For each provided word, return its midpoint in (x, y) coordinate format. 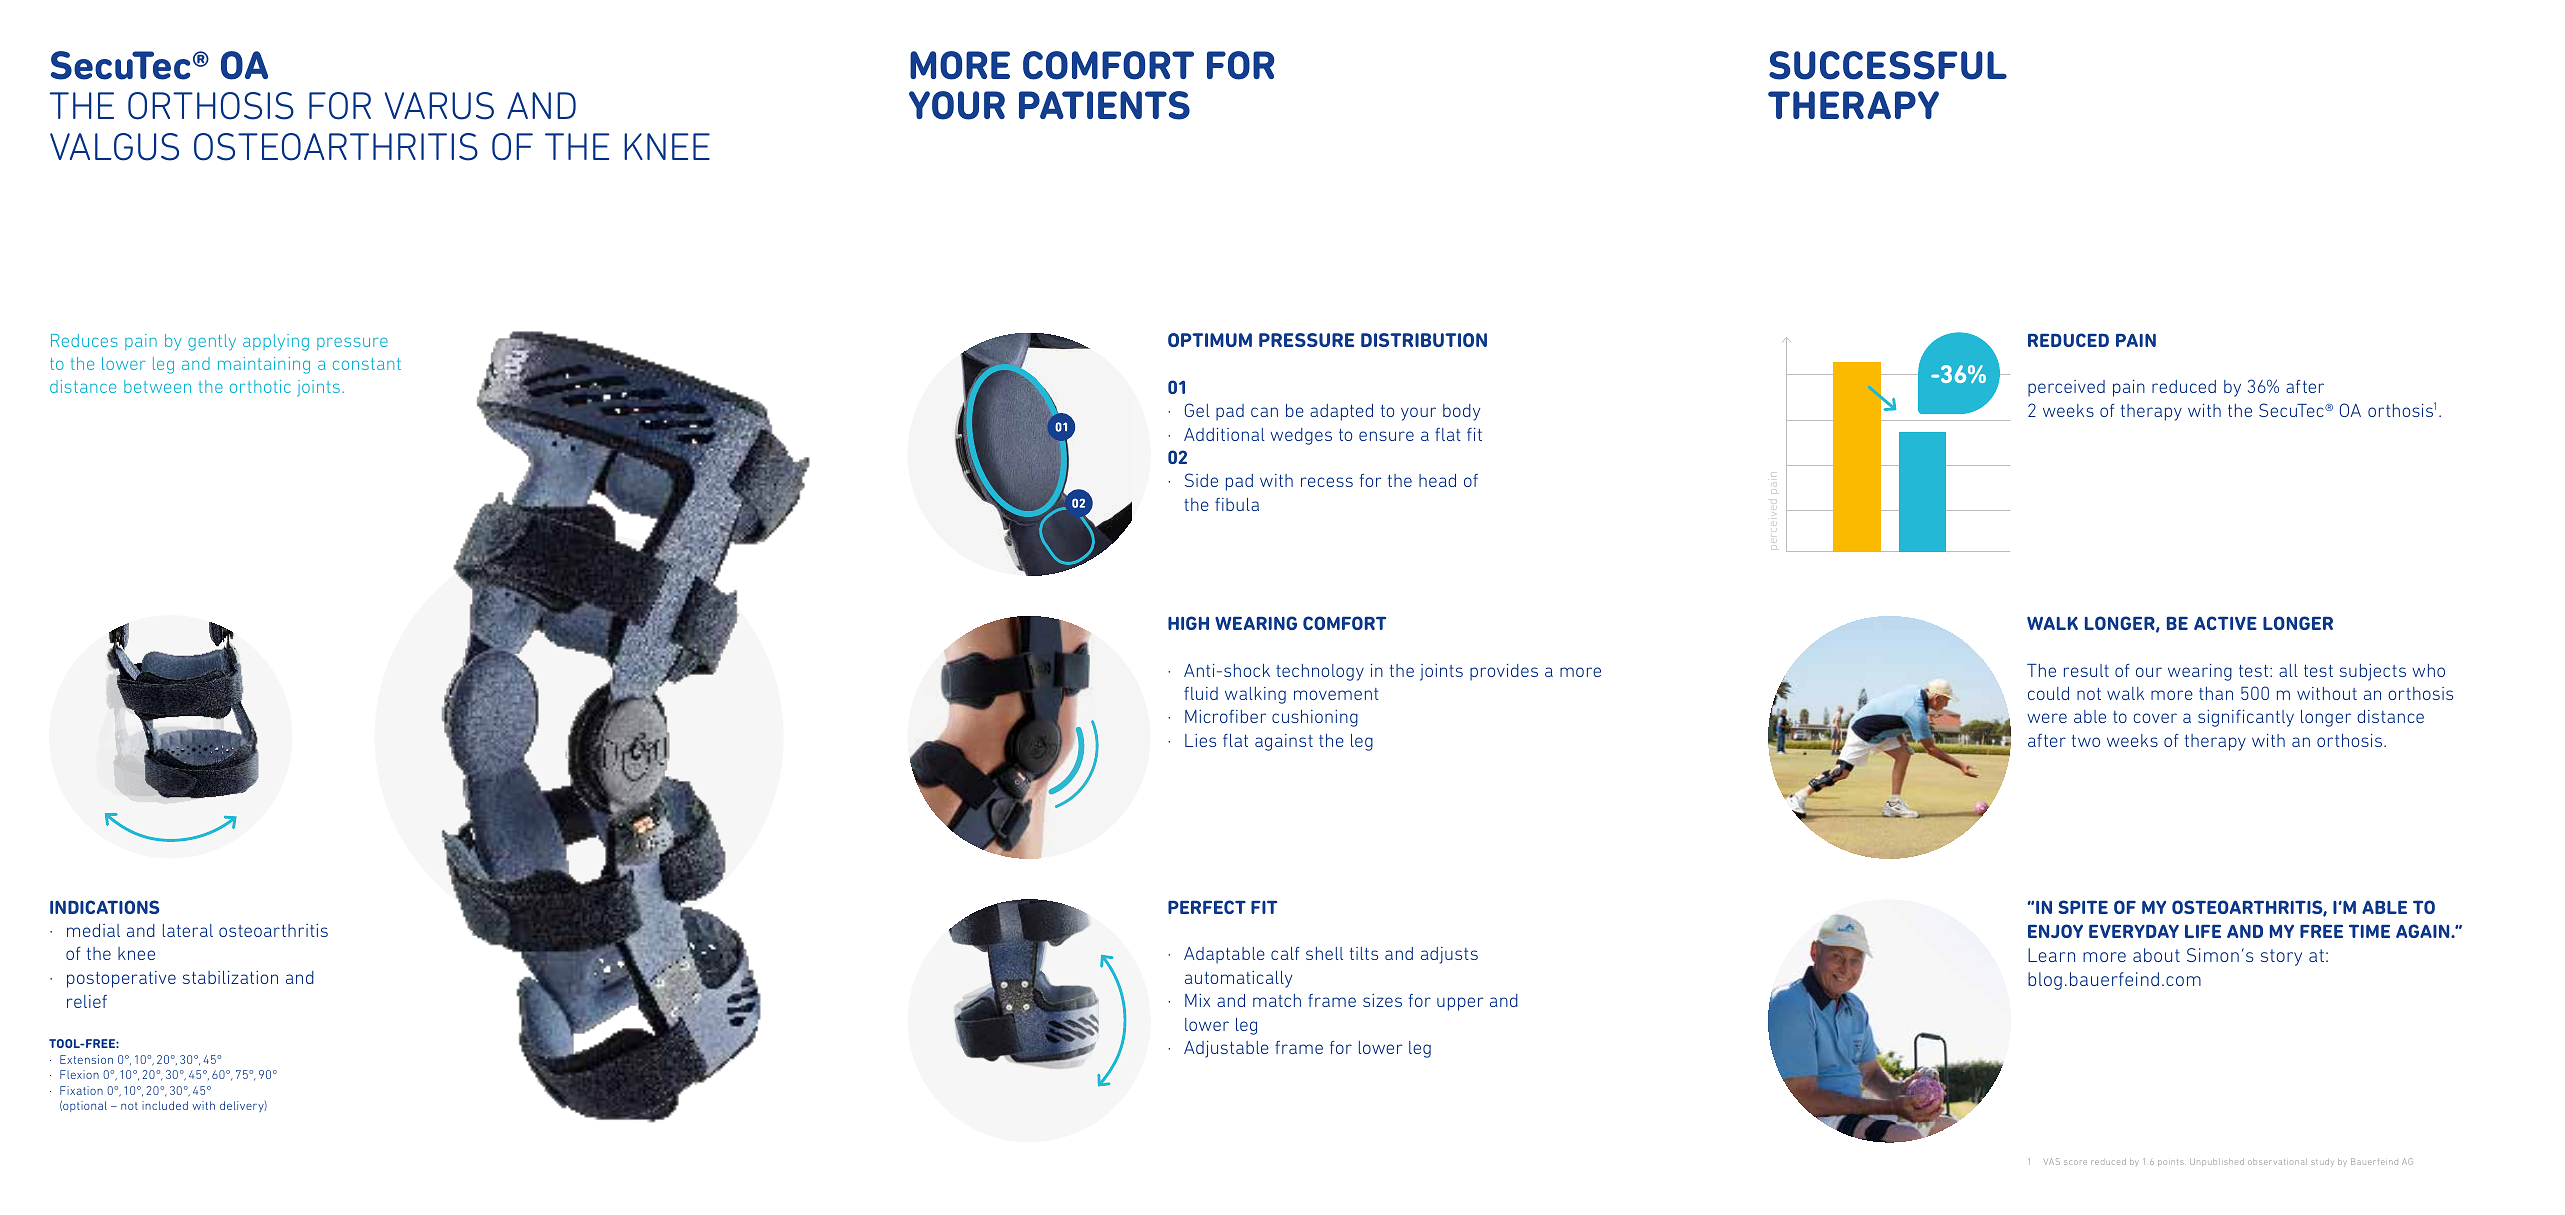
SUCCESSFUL (1888, 65)
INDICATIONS (105, 907)
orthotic (260, 386)
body (1461, 412)
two (2086, 741)
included (165, 1105)
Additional (1224, 434)
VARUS (439, 106)
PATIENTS (1104, 105)
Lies (1200, 740)
